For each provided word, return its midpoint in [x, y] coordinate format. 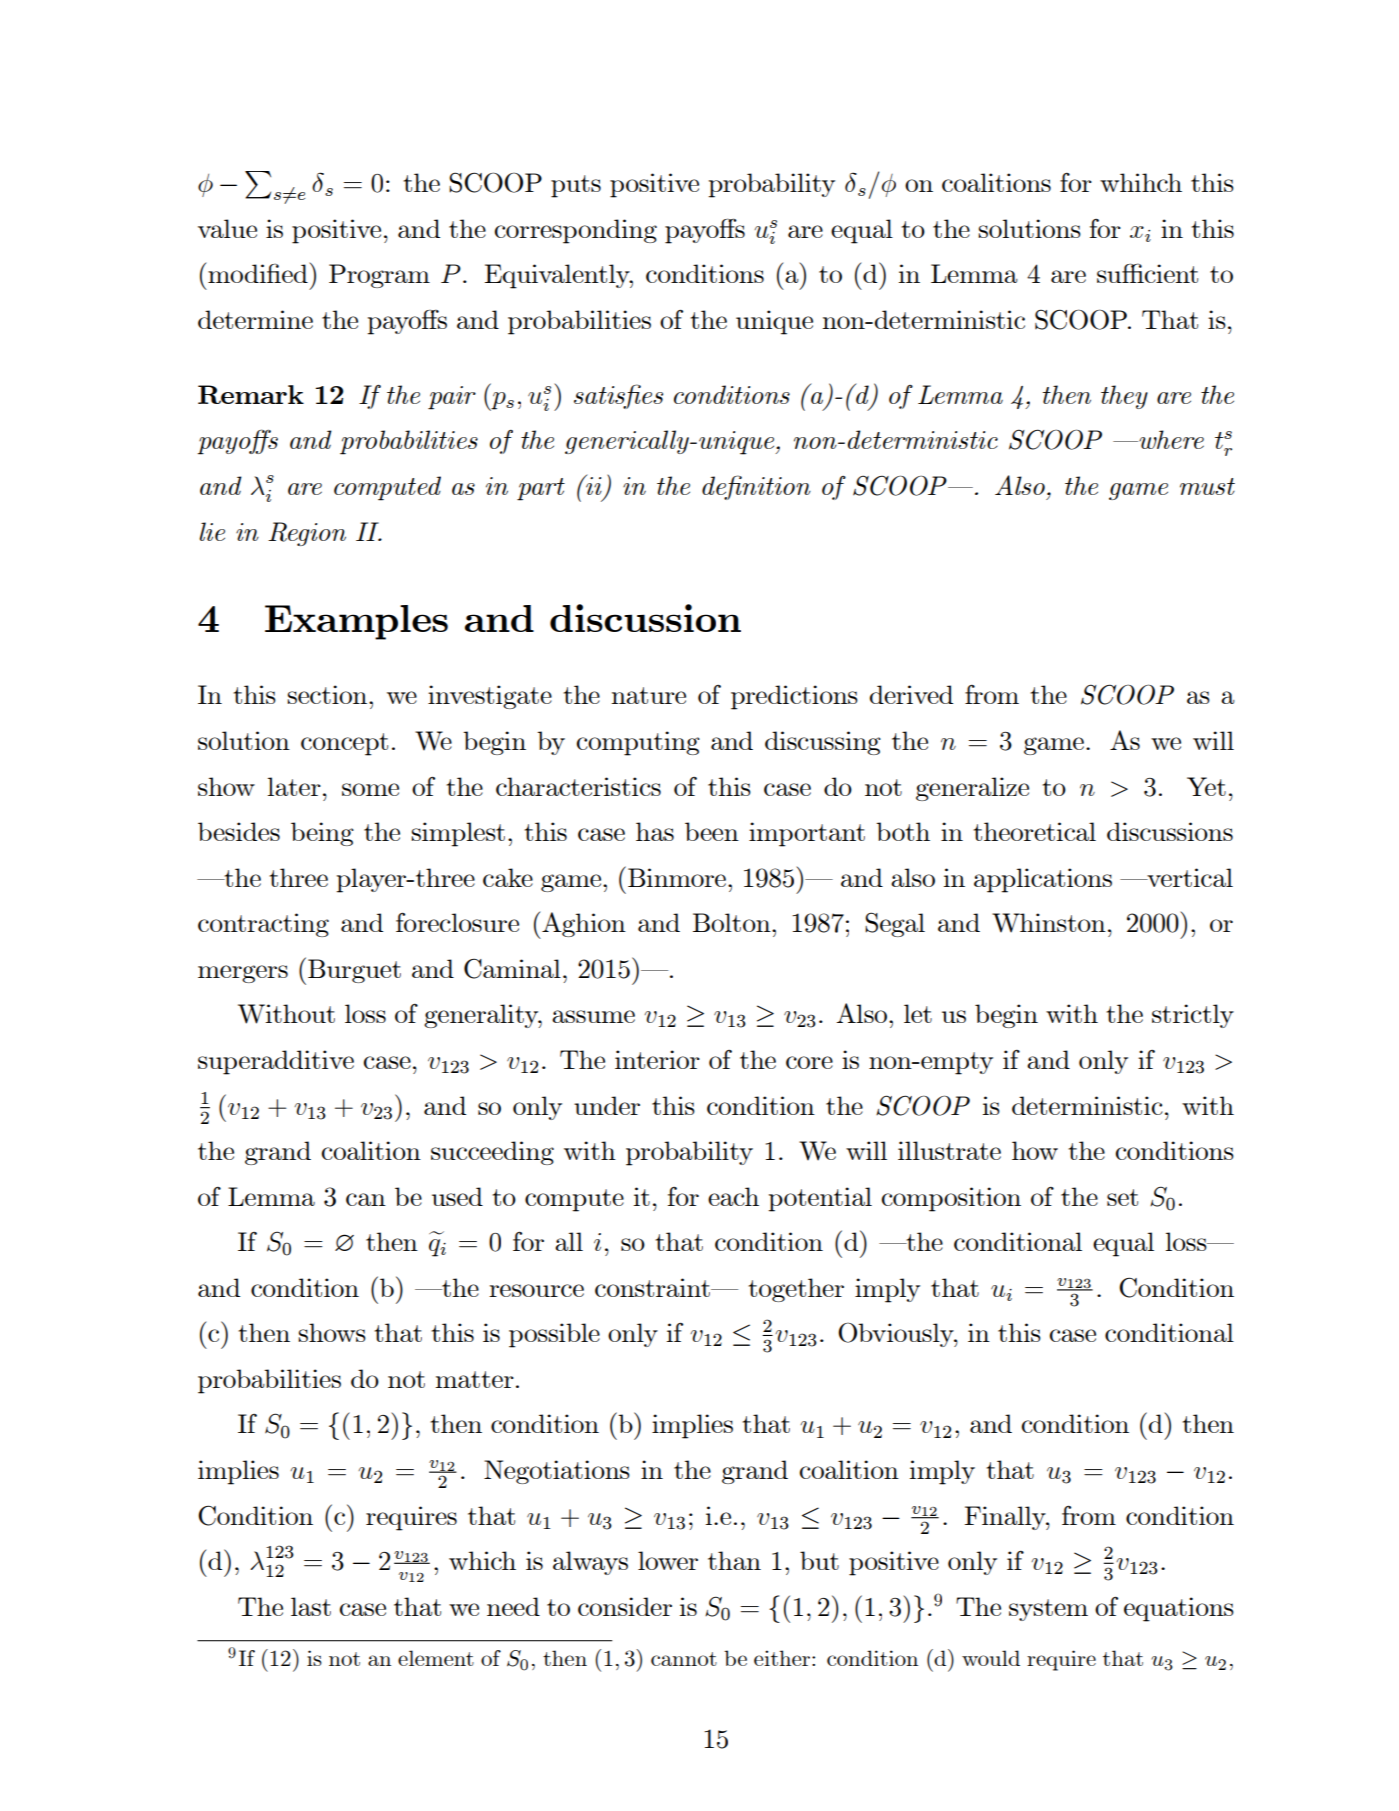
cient [1170, 273]
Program [379, 276]
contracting [263, 925]
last [311, 1606]
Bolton [733, 922]
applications [1043, 880]
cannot [684, 1659]
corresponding [576, 231]
